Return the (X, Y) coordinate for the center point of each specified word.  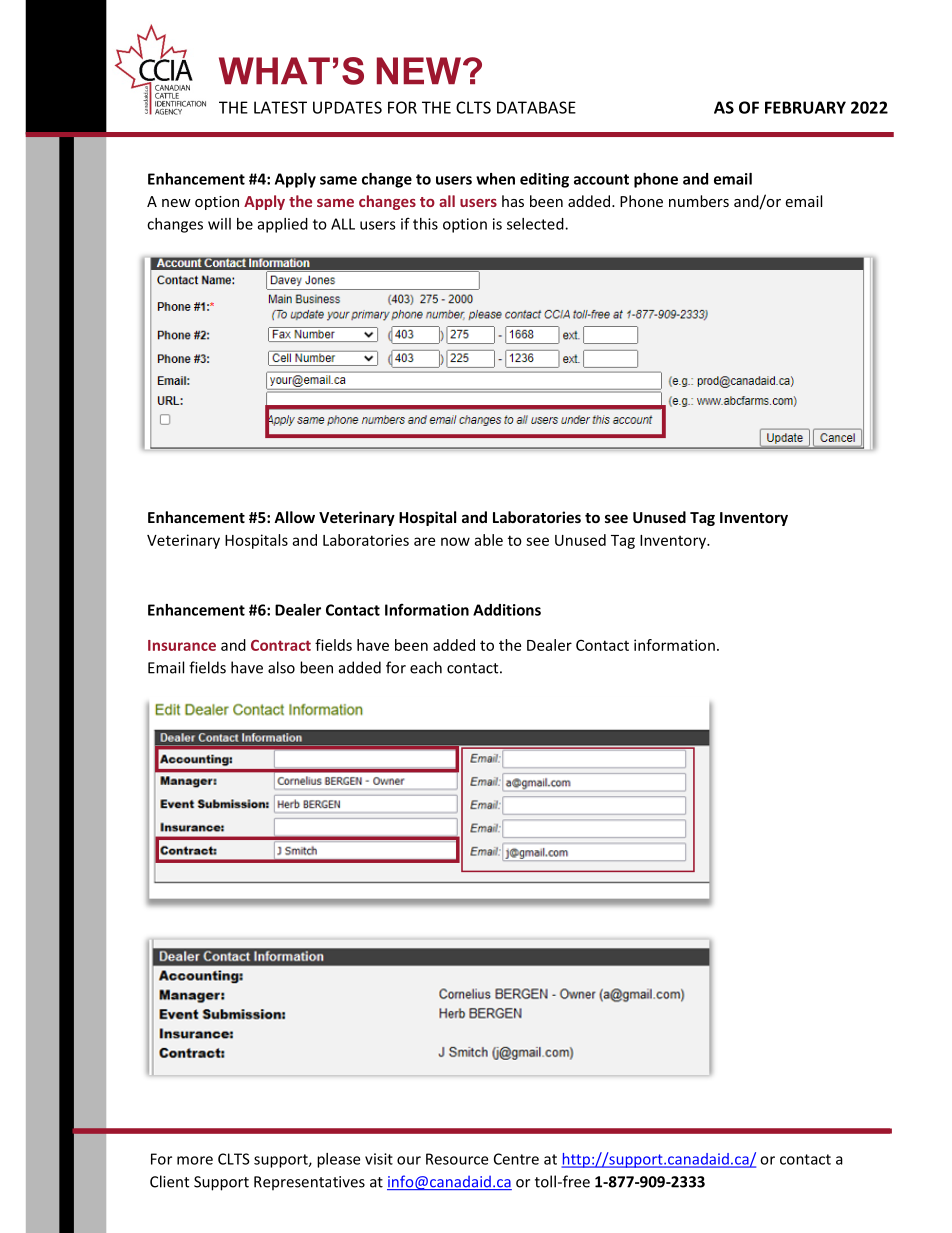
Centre (516, 1159)
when (495, 179)
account (601, 179)
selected (536, 224)
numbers (699, 201)
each (426, 667)
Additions (507, 610)
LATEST (280, 107)
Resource (457, 1159)
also (281, 667)
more (195, 1160)
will (219, 224)
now (455, 541)
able (488, 540)
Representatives (309, 1183)
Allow (294, 517)
